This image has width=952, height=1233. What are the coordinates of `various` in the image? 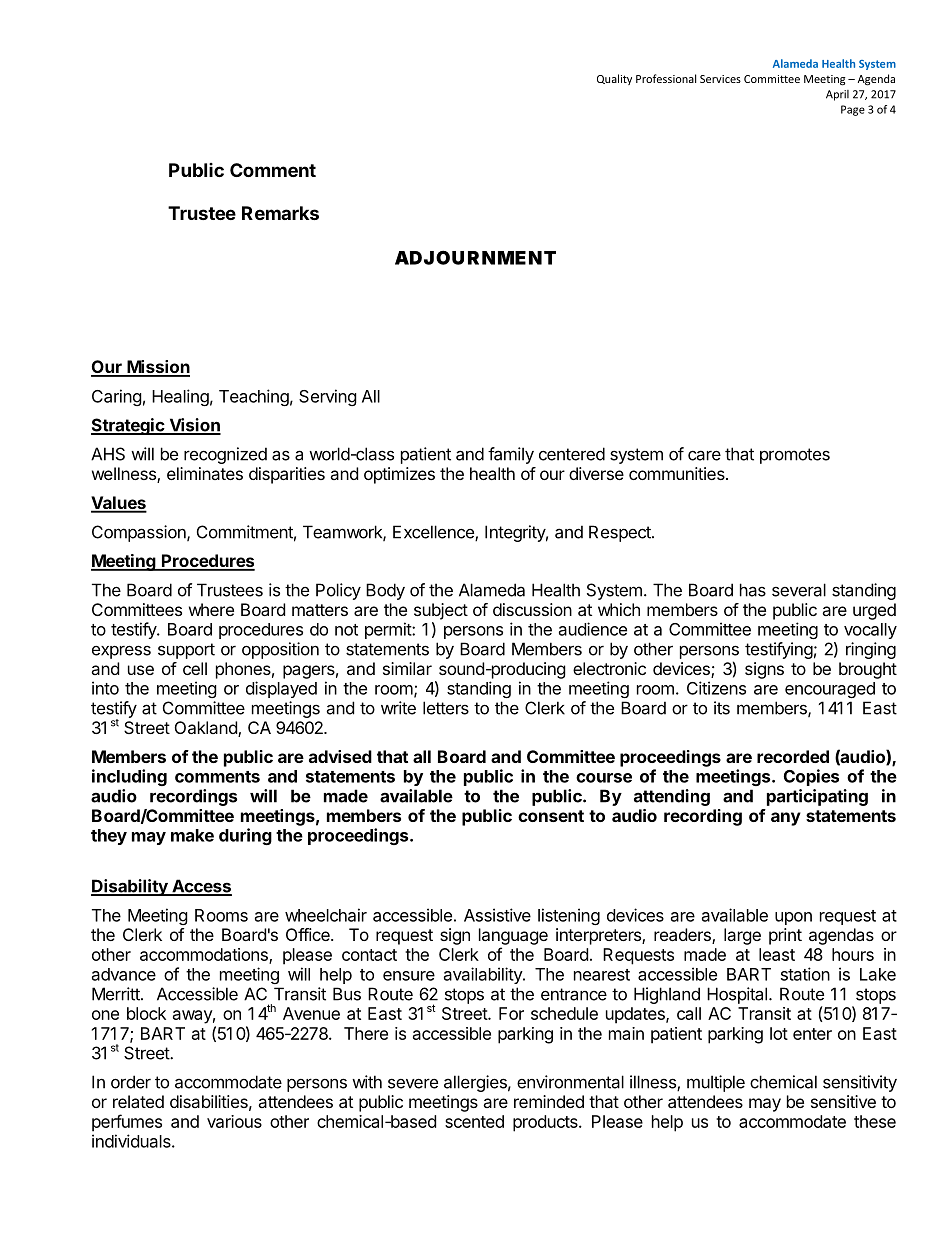 It's located at (234, 1121).
